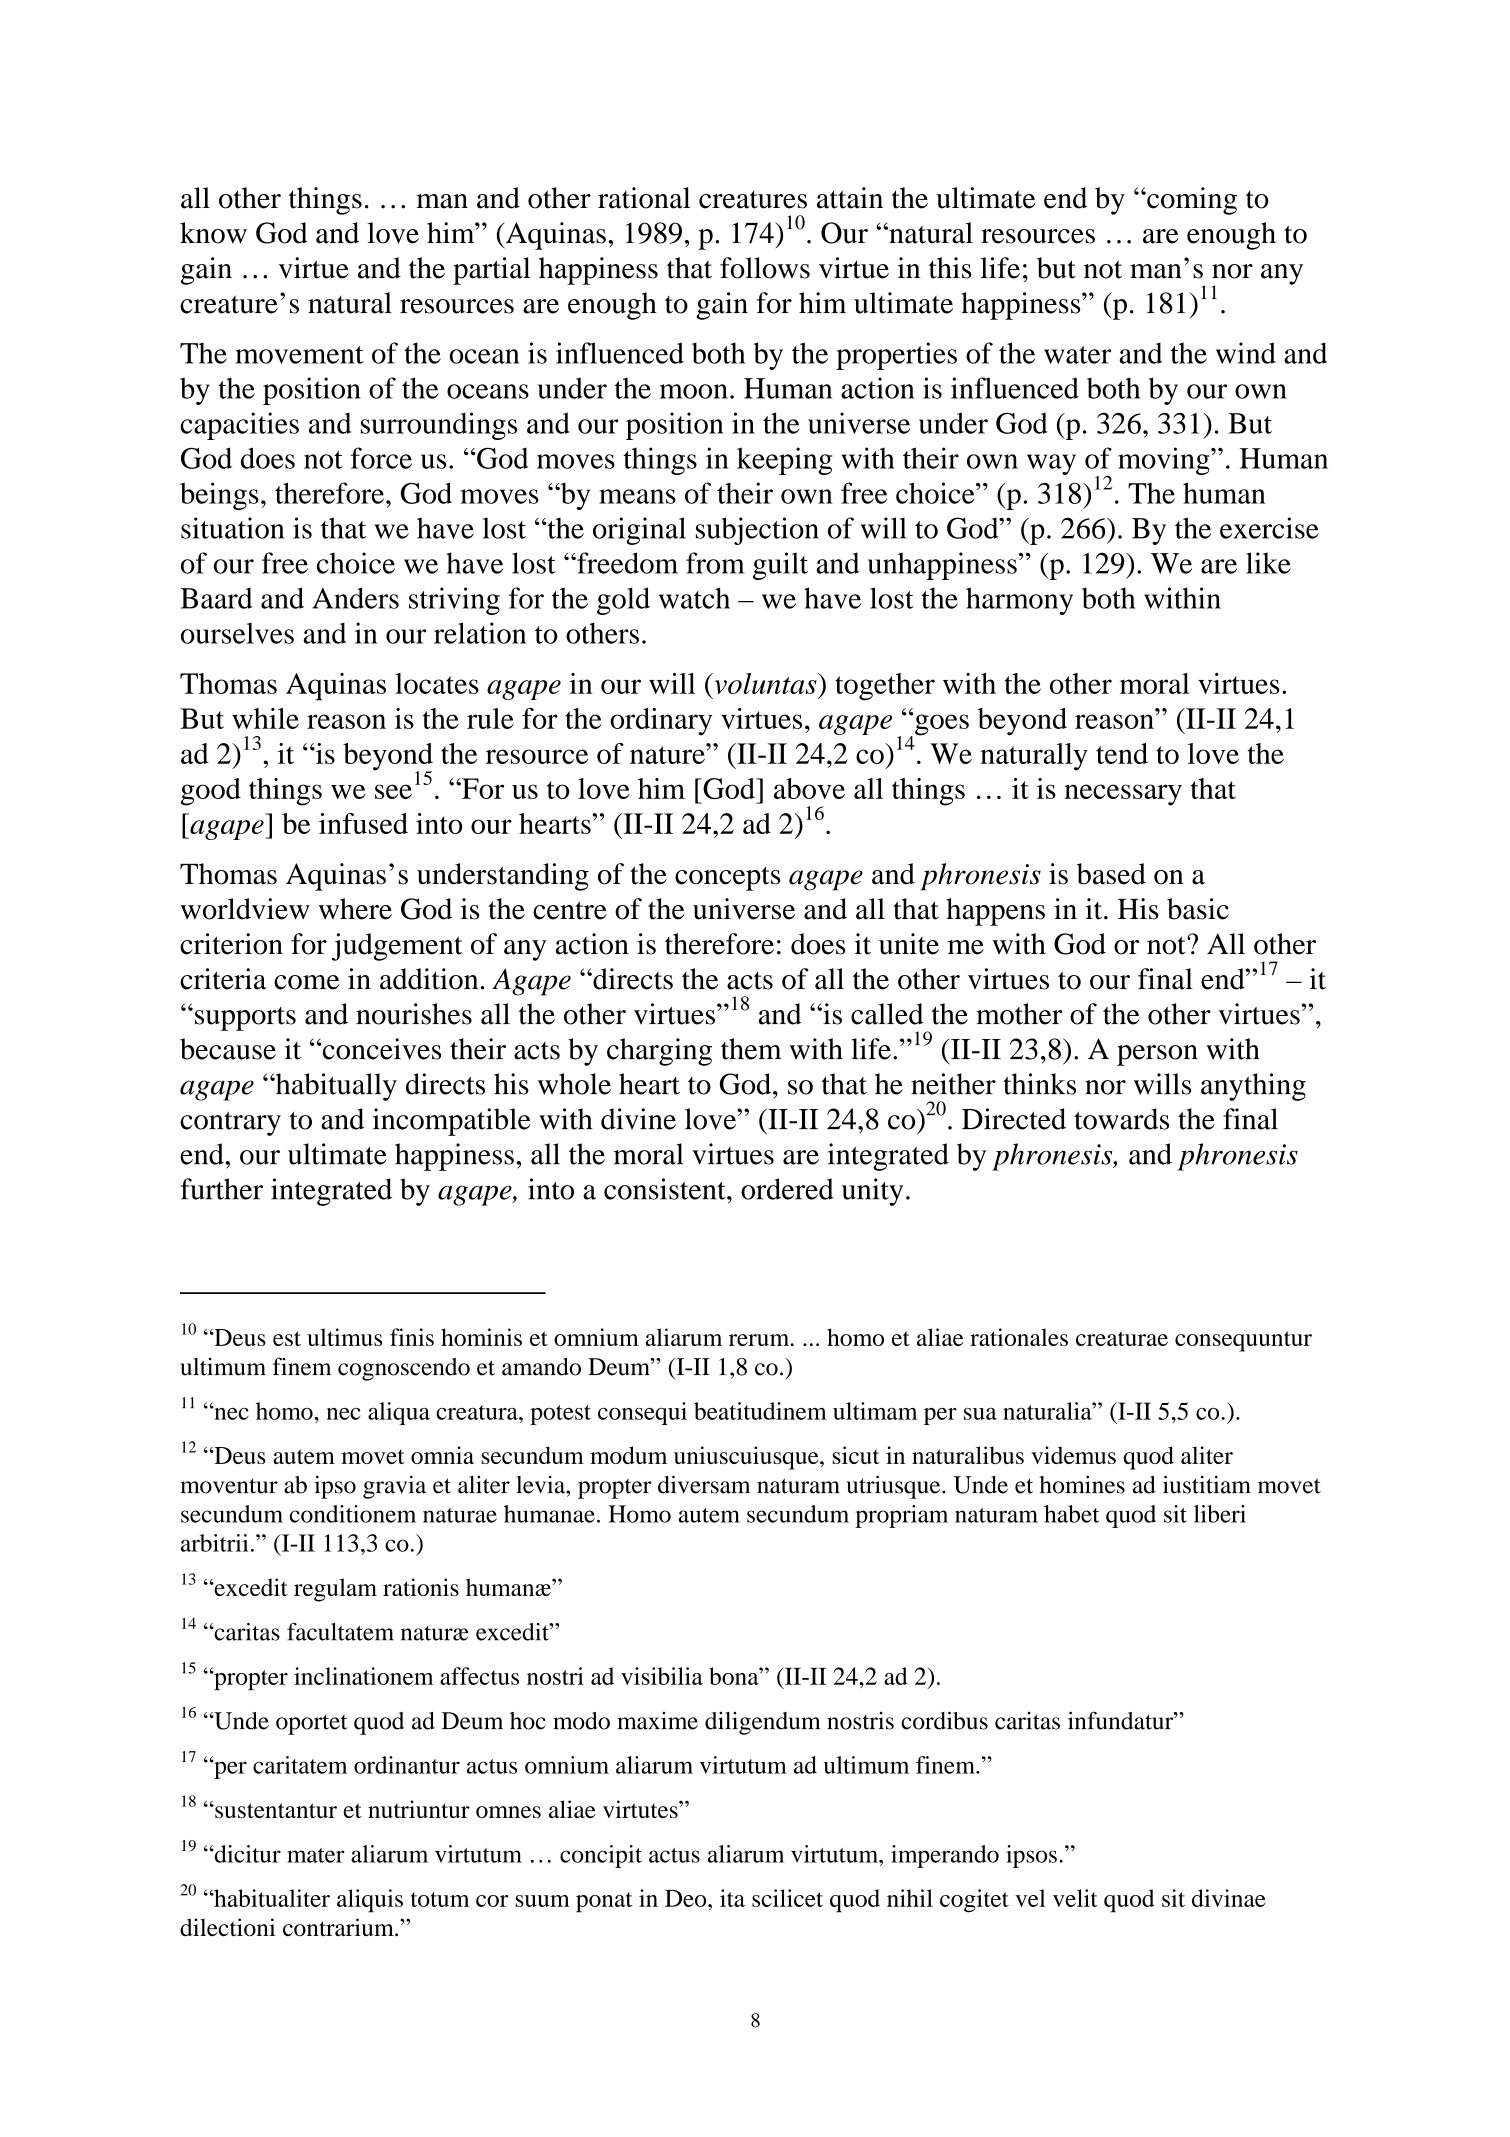 The height and width of the screenshot is (2137, 1510). I want to click on watch, so click(694, 598).
